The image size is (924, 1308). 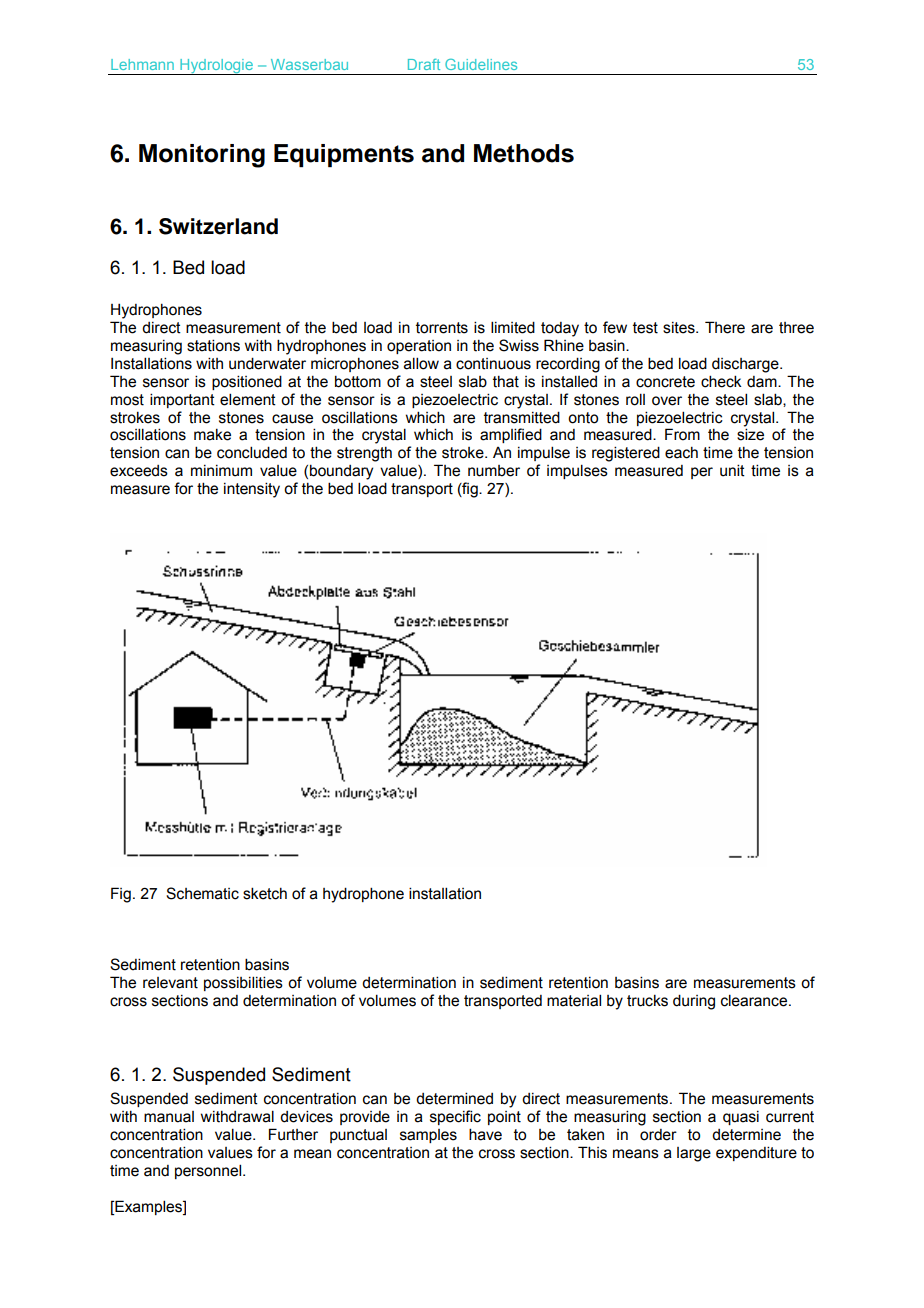 What do you see at coordinates (721, 381) in the document?
I see `check` at bounding box center [721, 381].
